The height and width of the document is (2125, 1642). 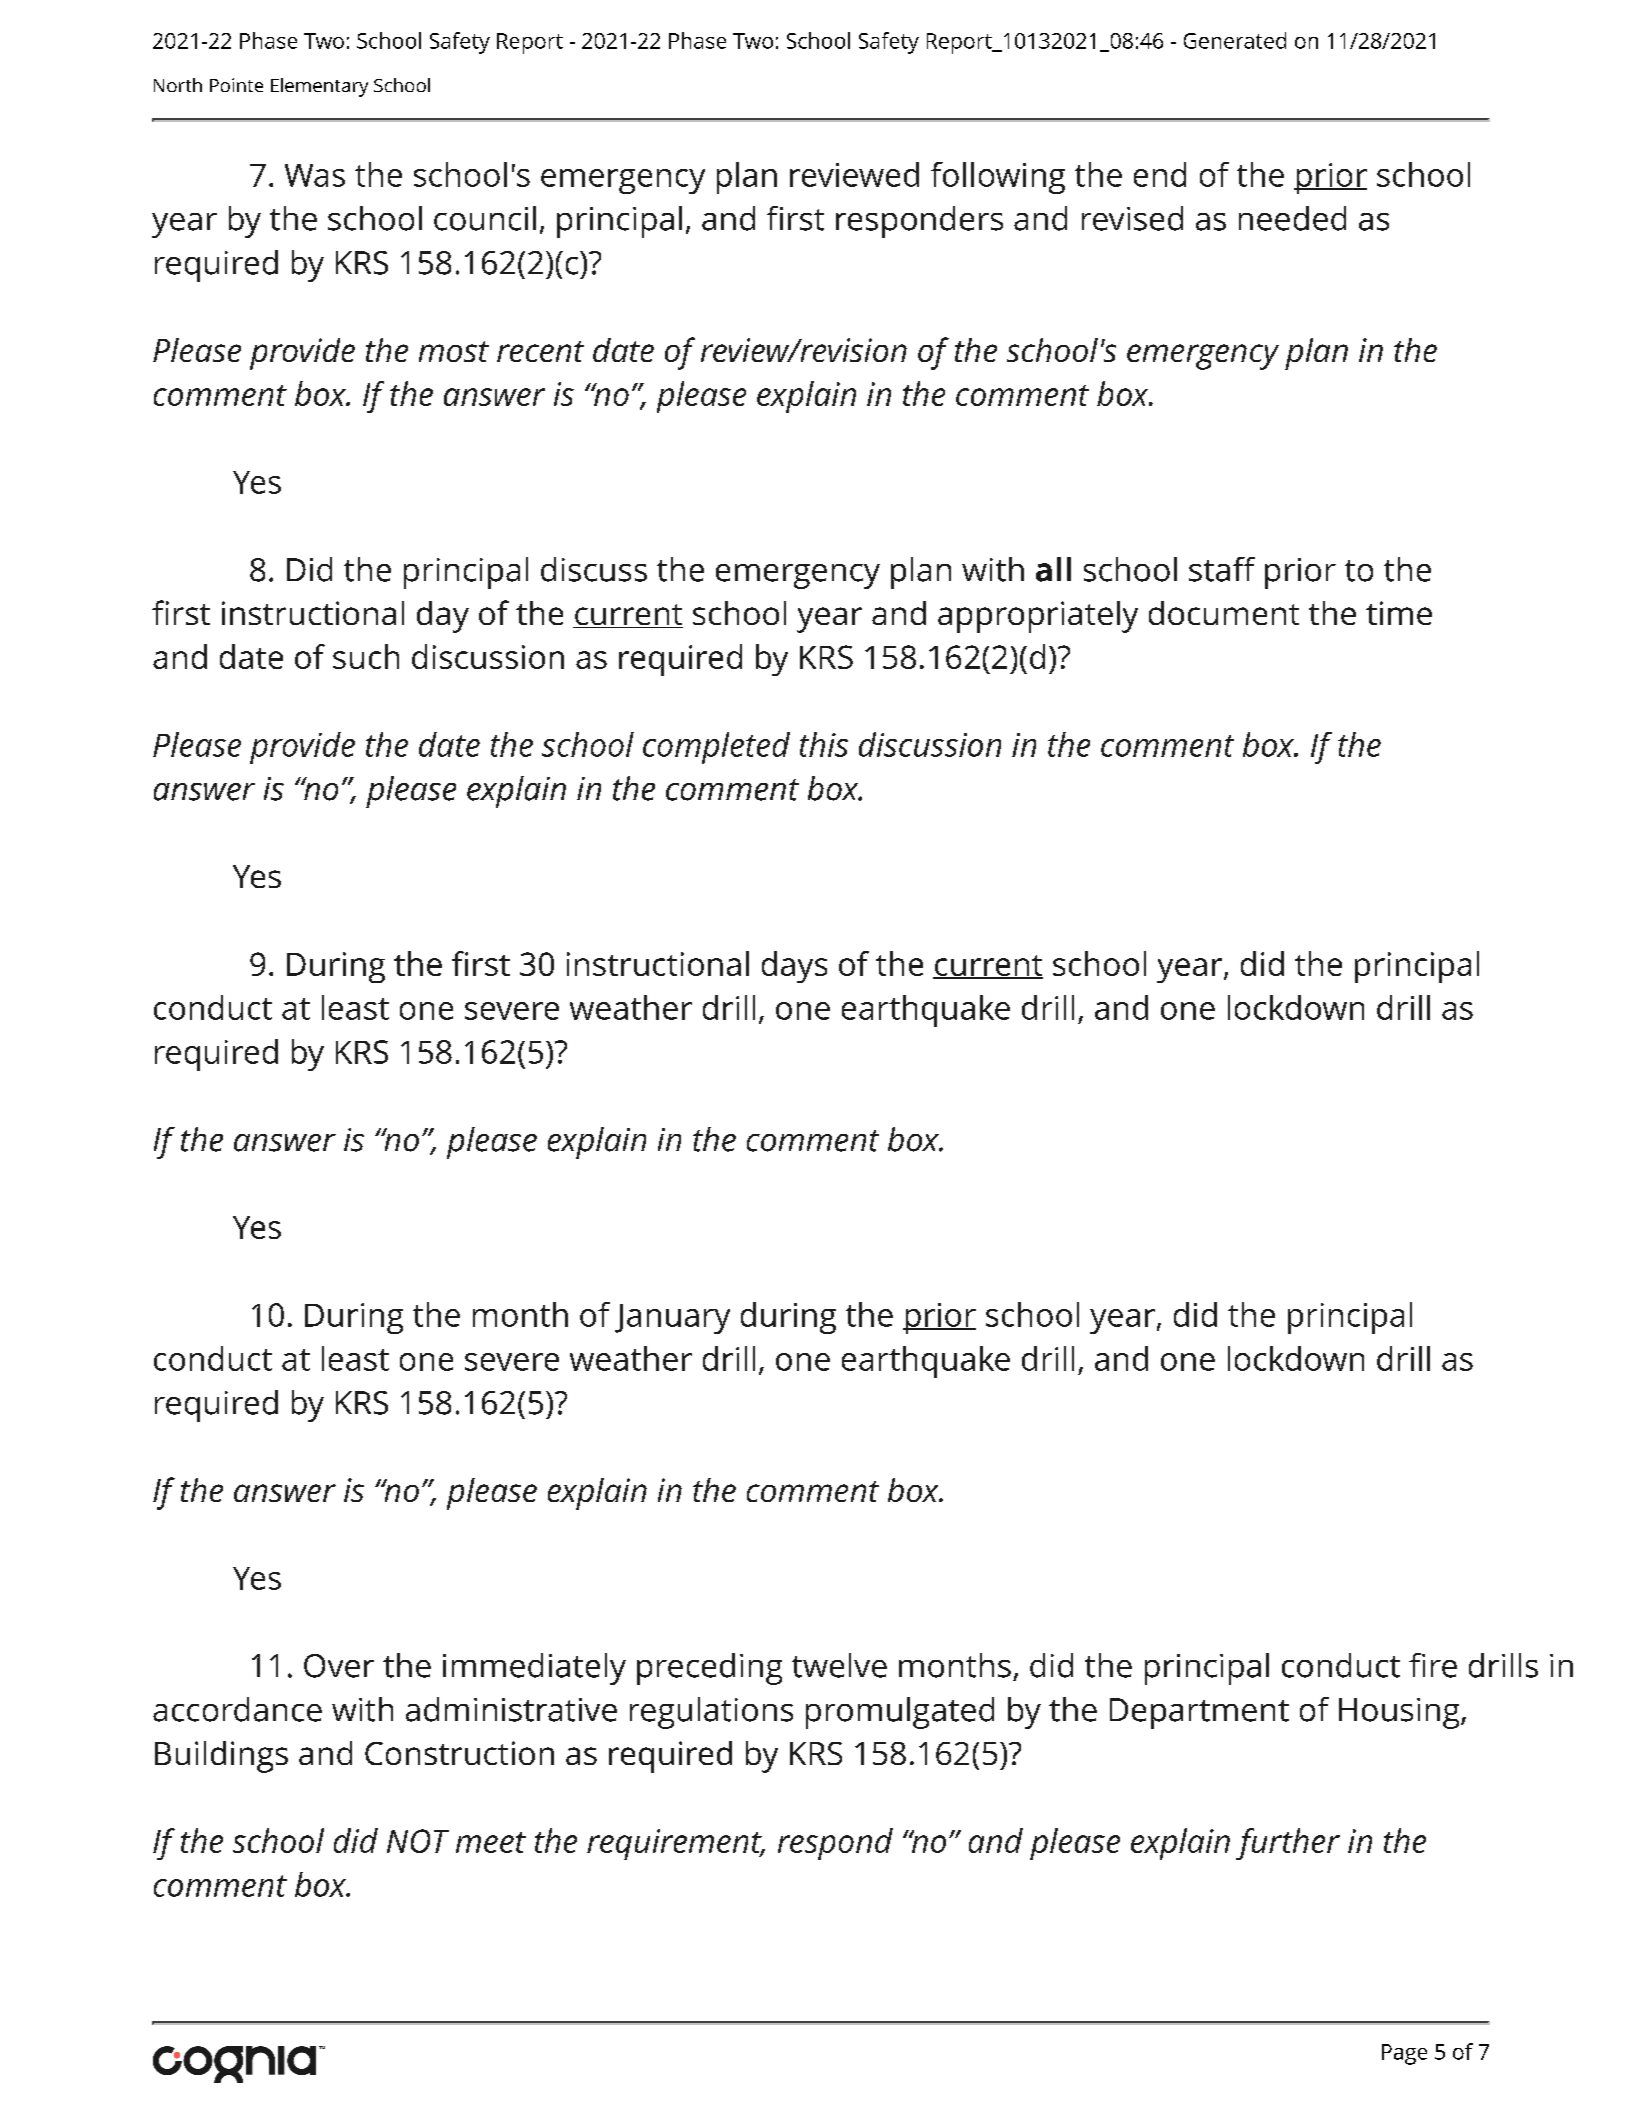 What do you see at coordinates (366, 656) in the document?
I see `such` at bounding box center [366, 656].
